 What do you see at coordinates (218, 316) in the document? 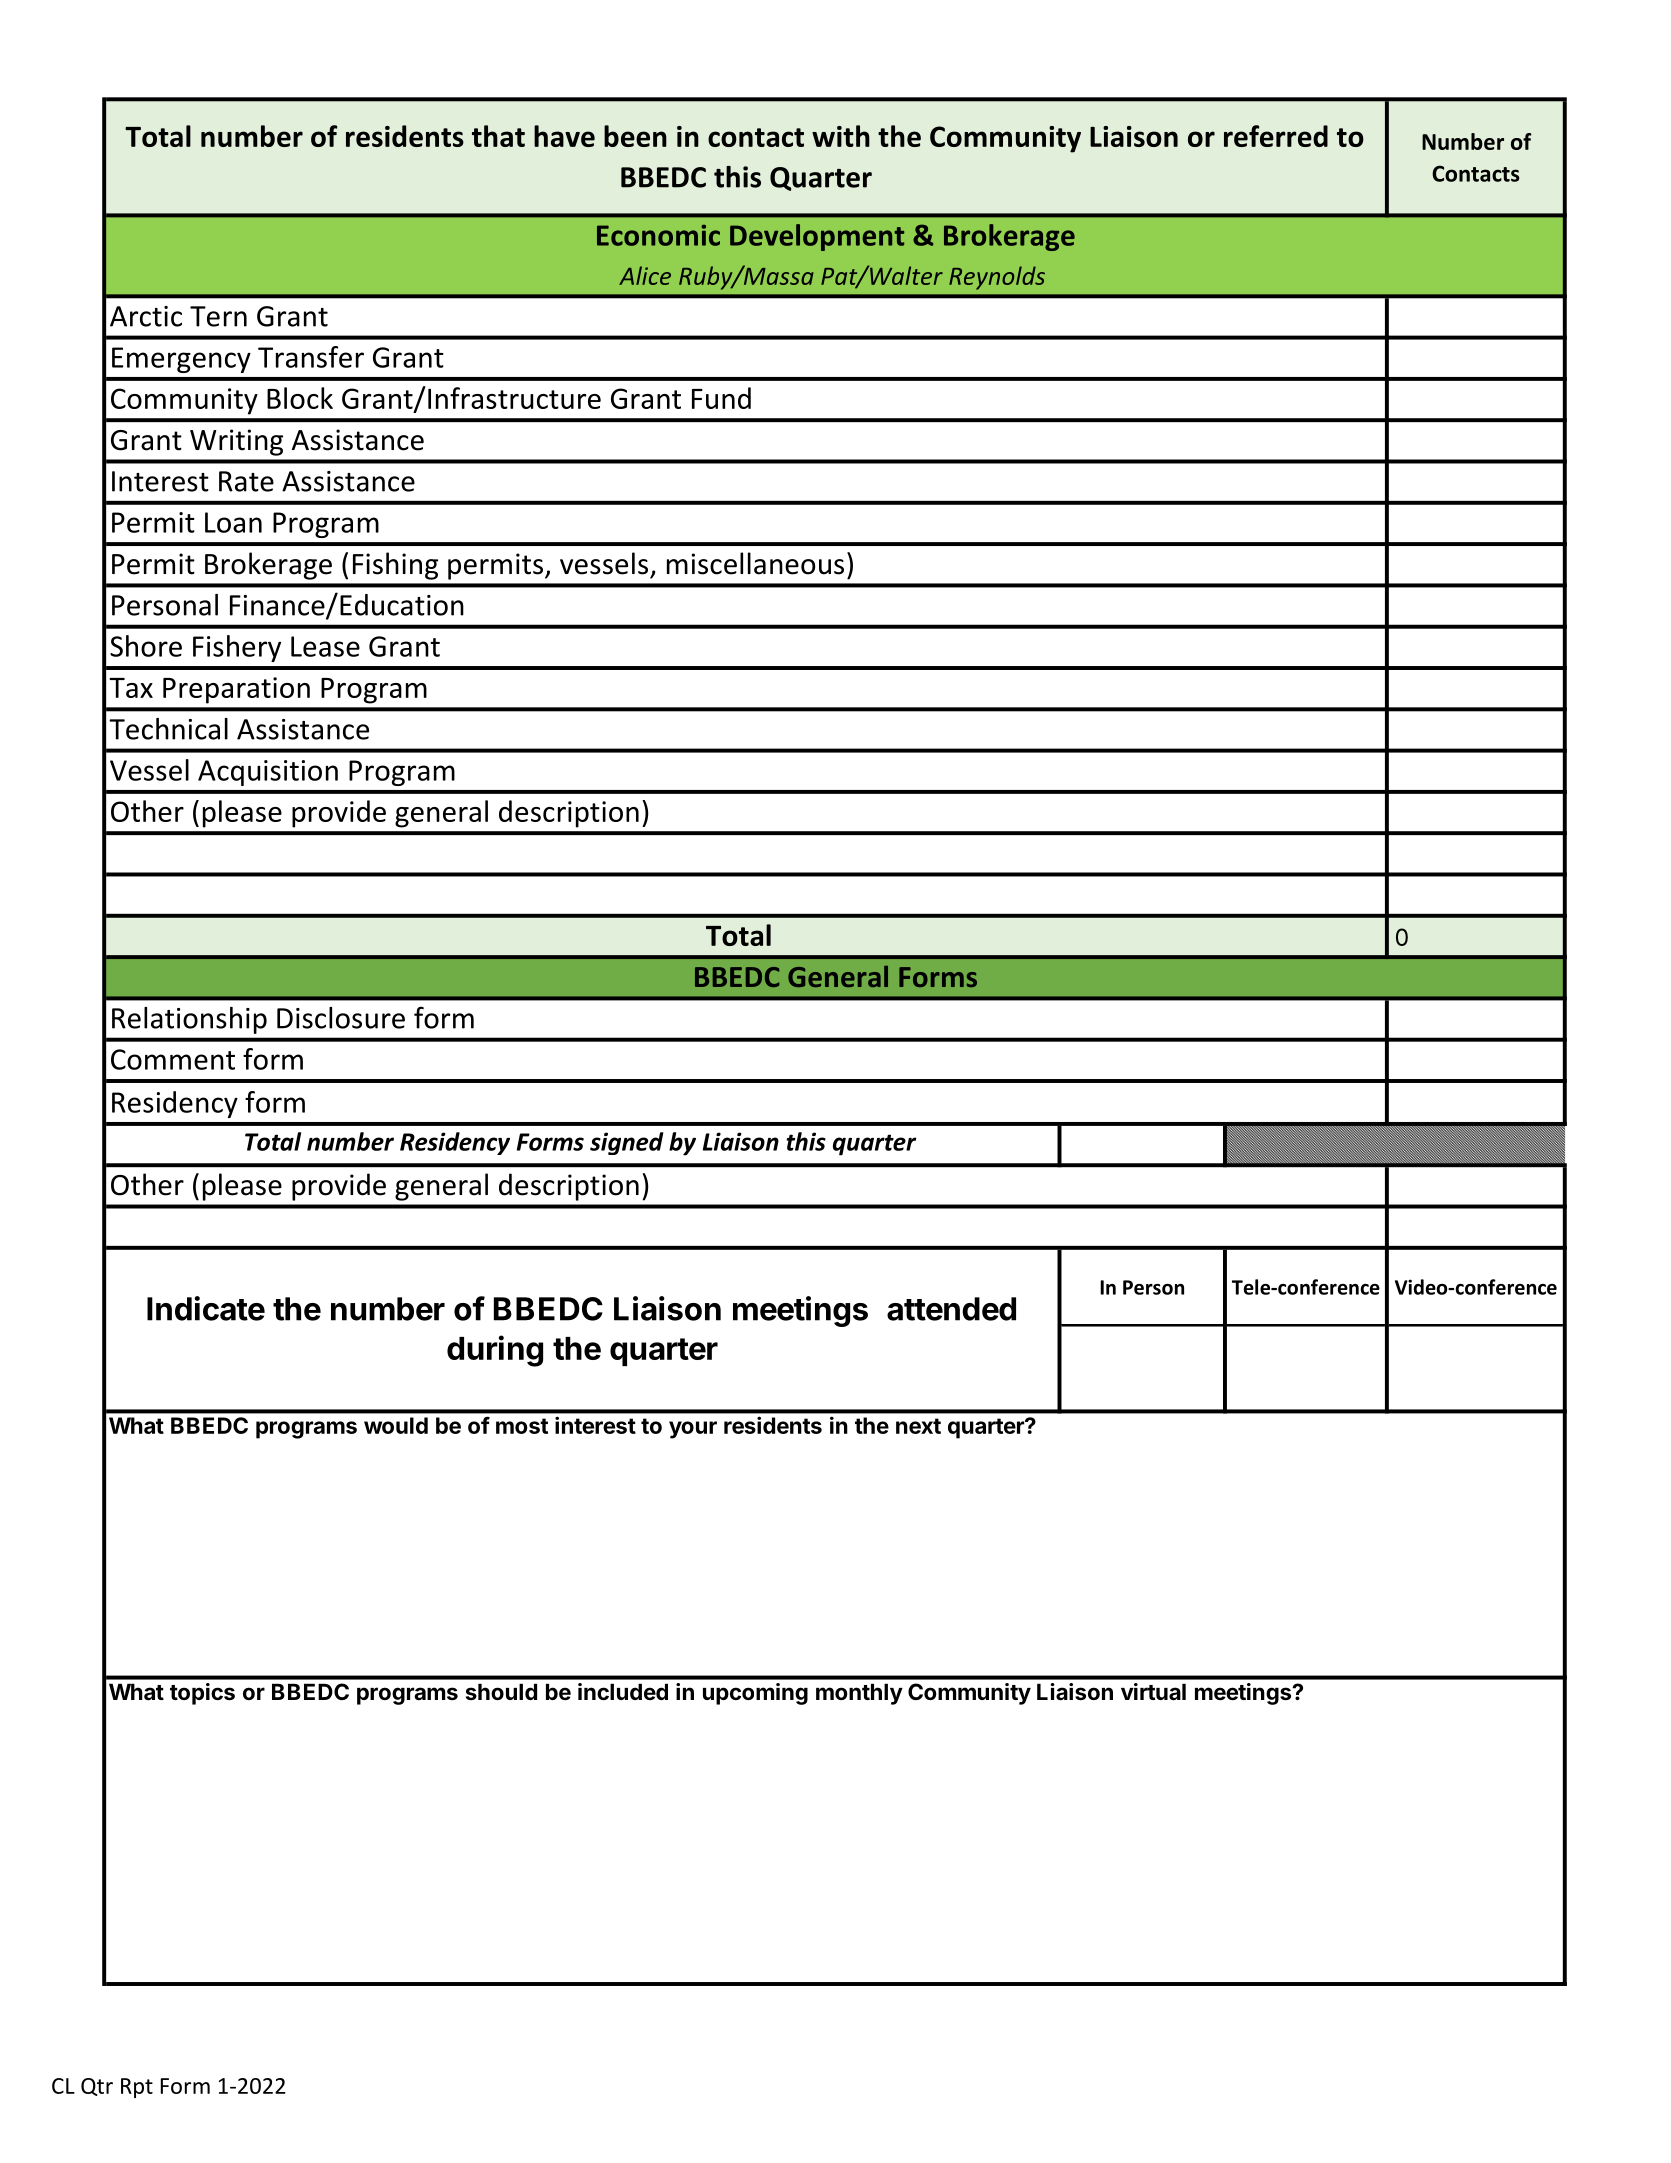
I see `Tern` at bounding box center [218, 316].
